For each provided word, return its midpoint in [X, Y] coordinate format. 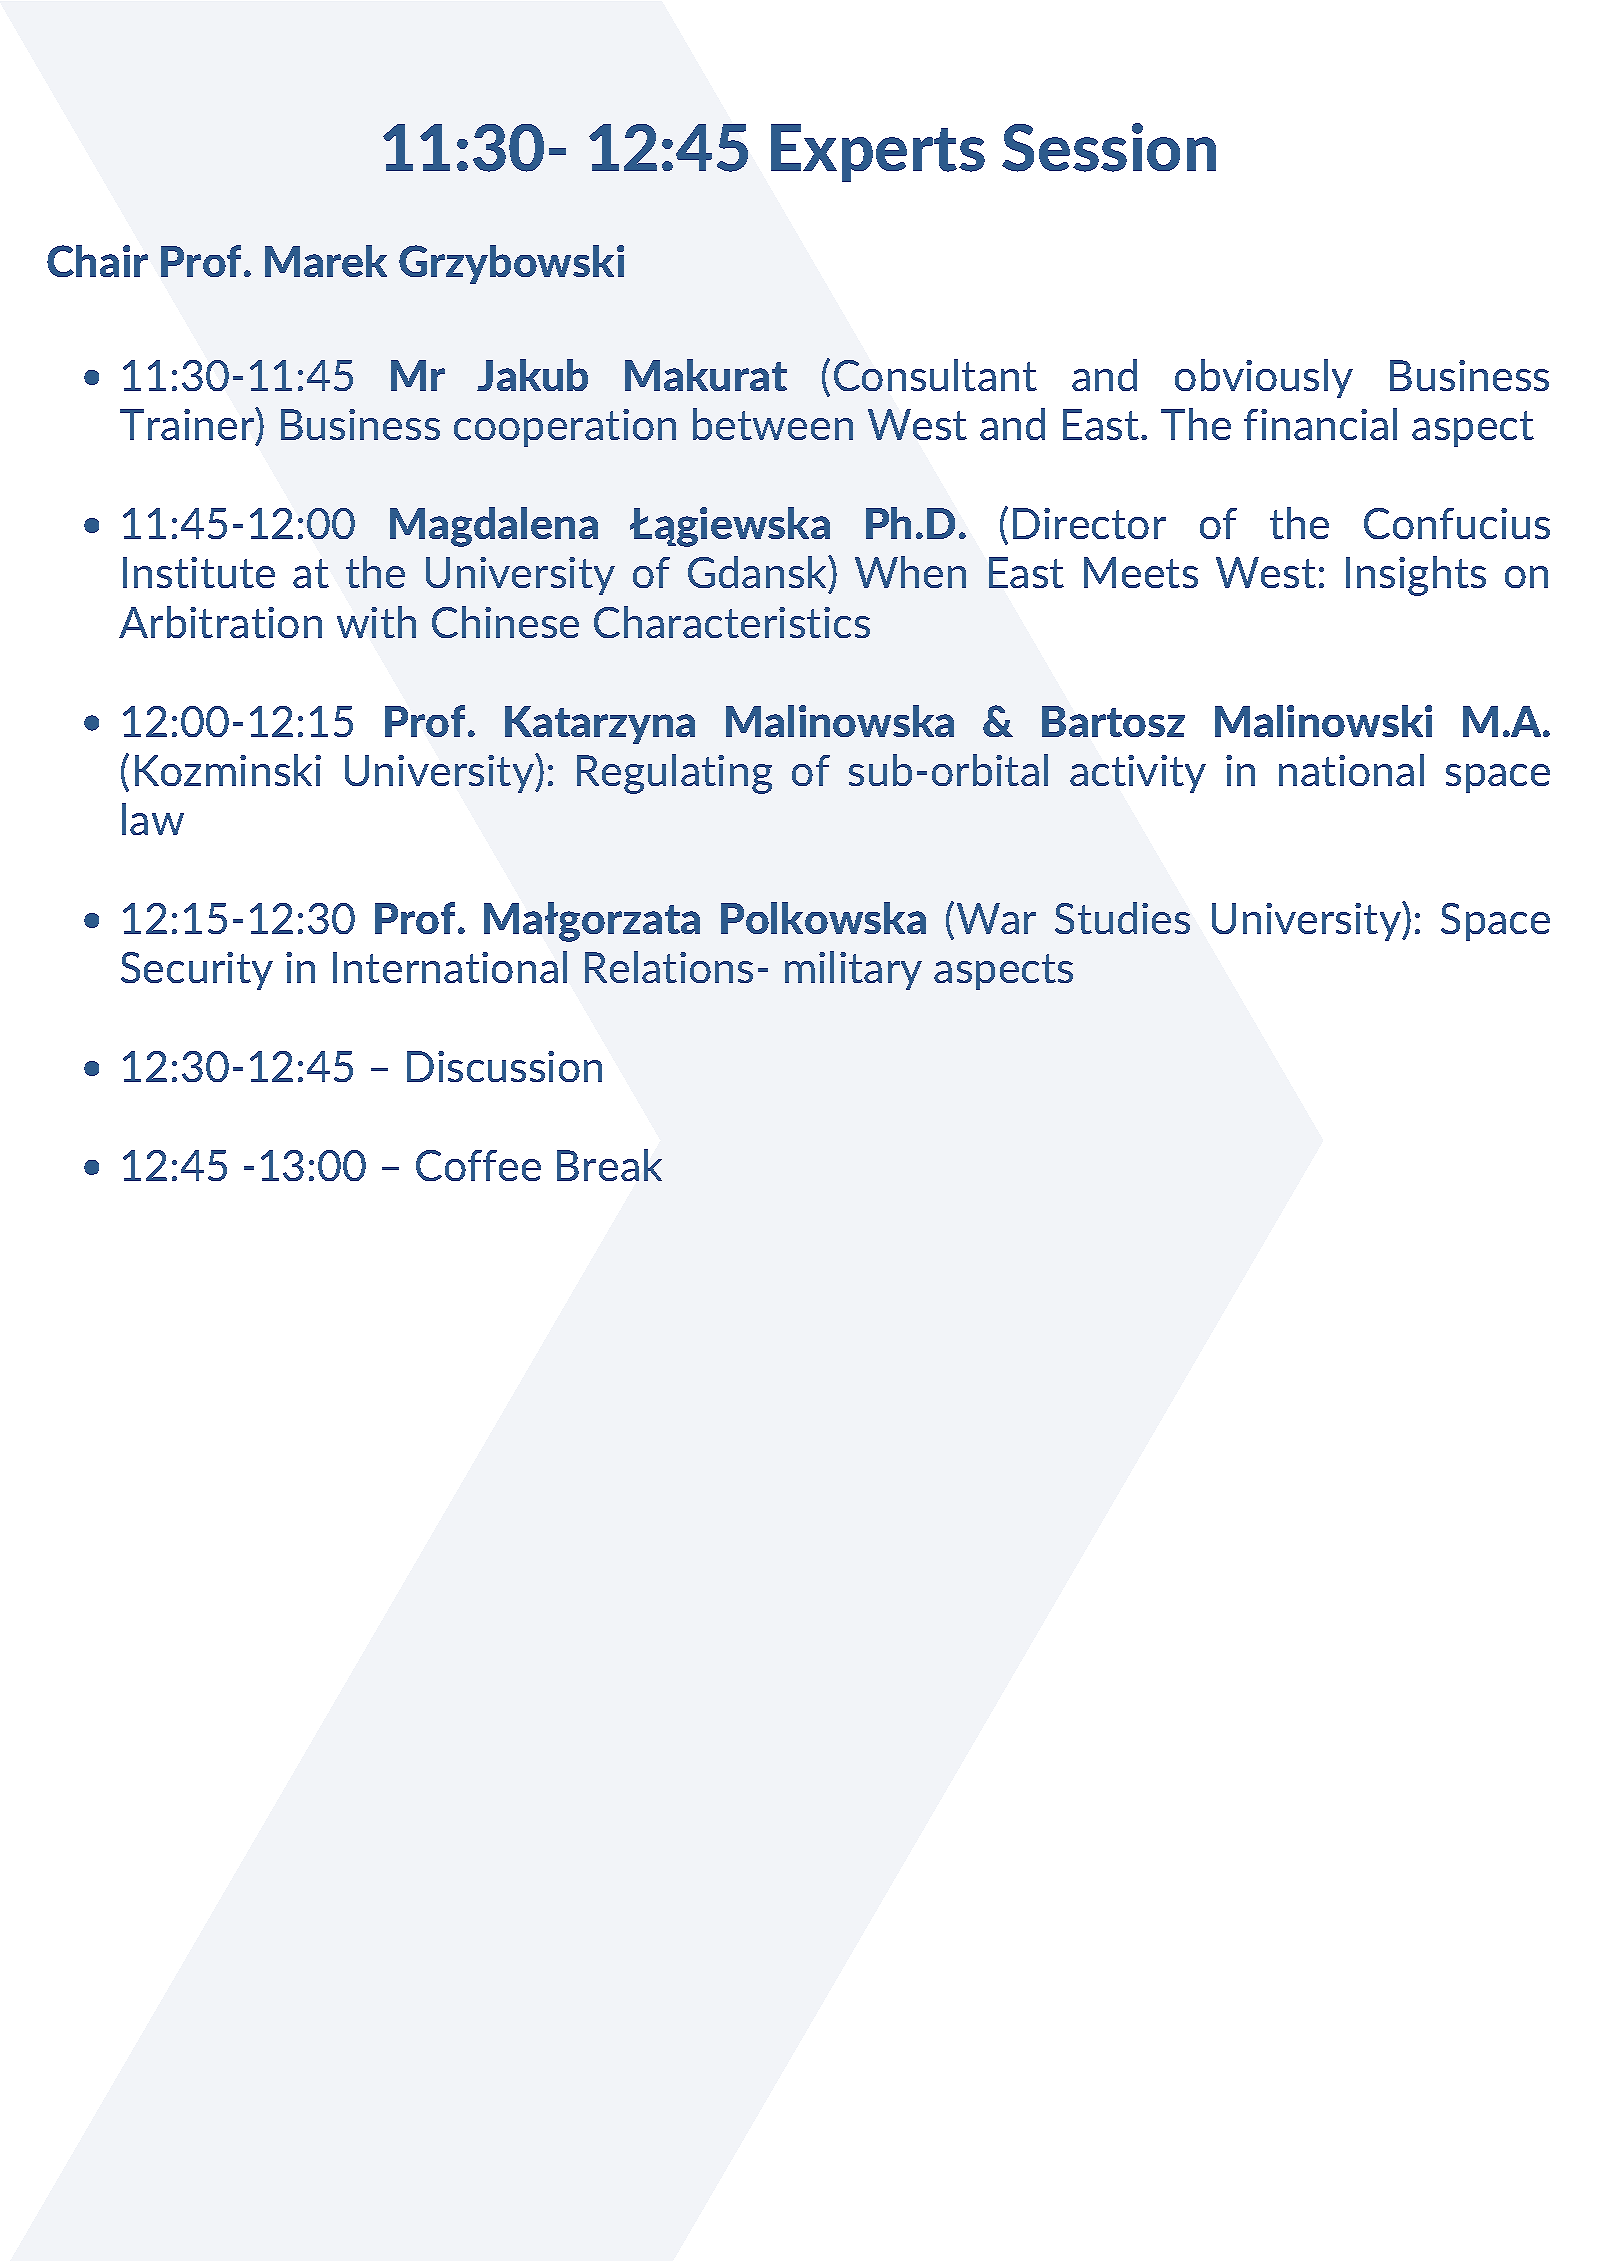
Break [609, 1165]
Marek [326, 261]
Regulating [674, 774]
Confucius [1457, 523]
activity [1138, 774]
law [153, 819]
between [773, 424]
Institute [199, 572]
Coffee [478, 1165]
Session [1109, 147]
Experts [878, 153]
